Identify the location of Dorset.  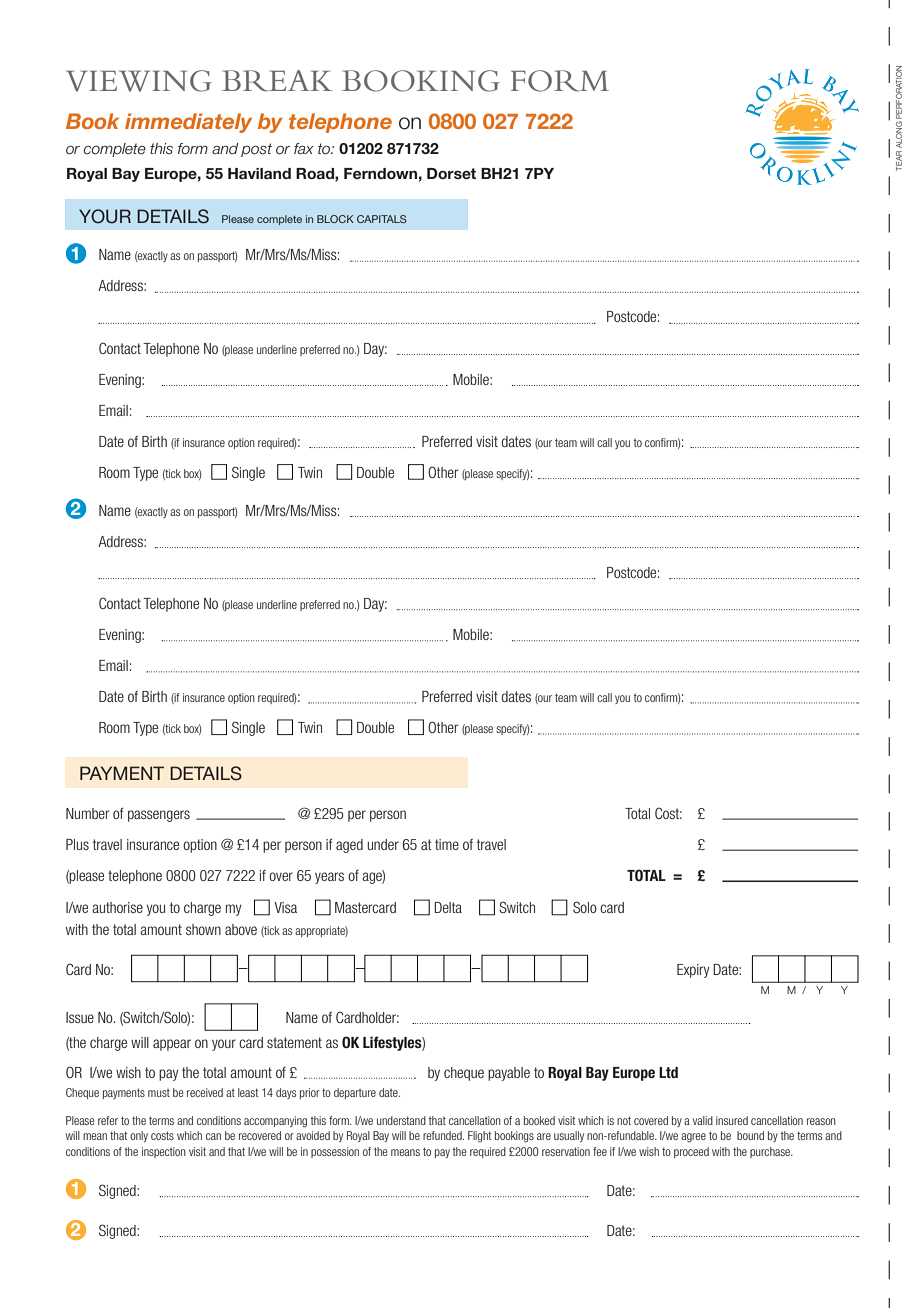
(451, 173).
